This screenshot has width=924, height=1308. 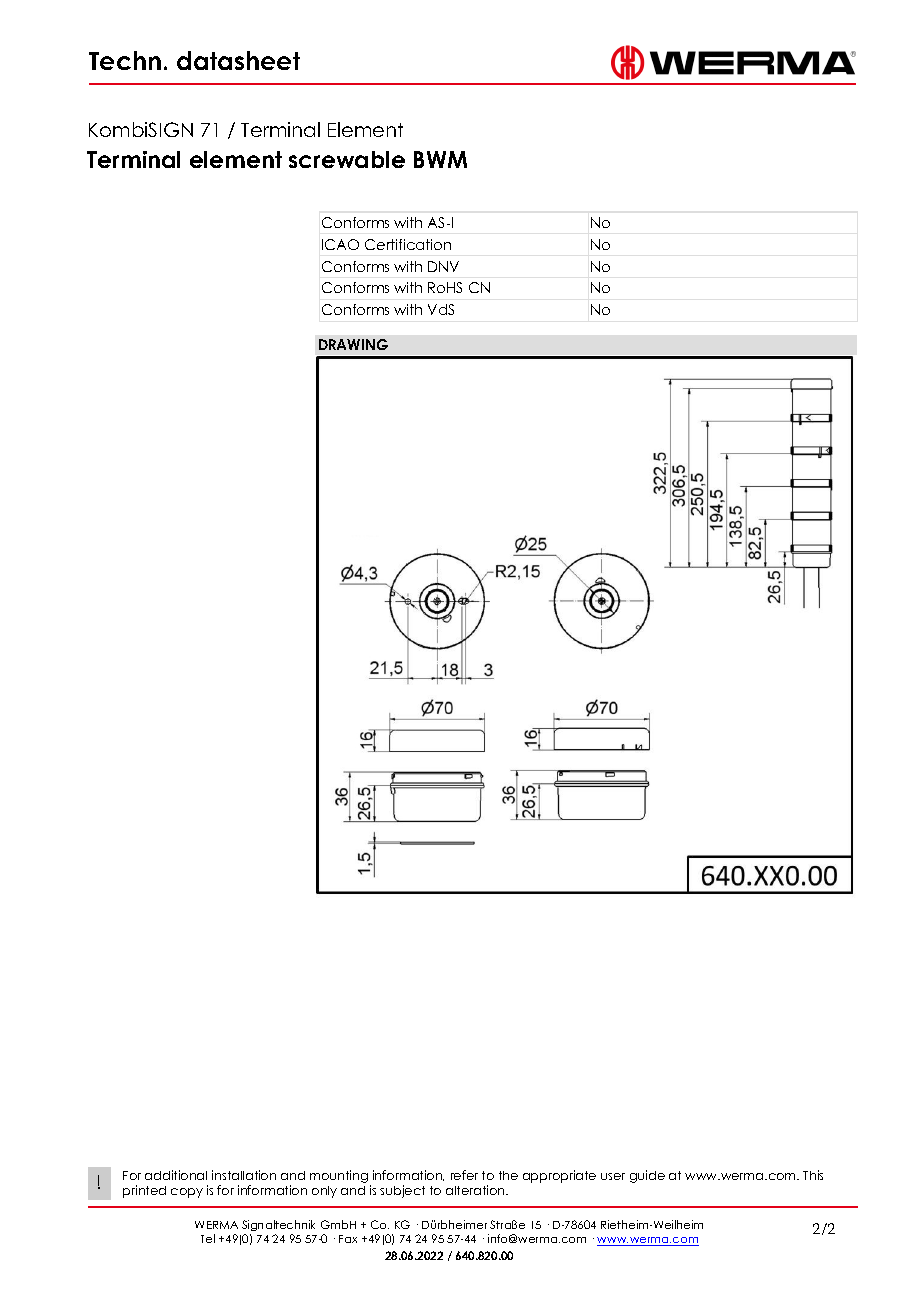 I want to click on ICAO, so click(x=340, y=244).
